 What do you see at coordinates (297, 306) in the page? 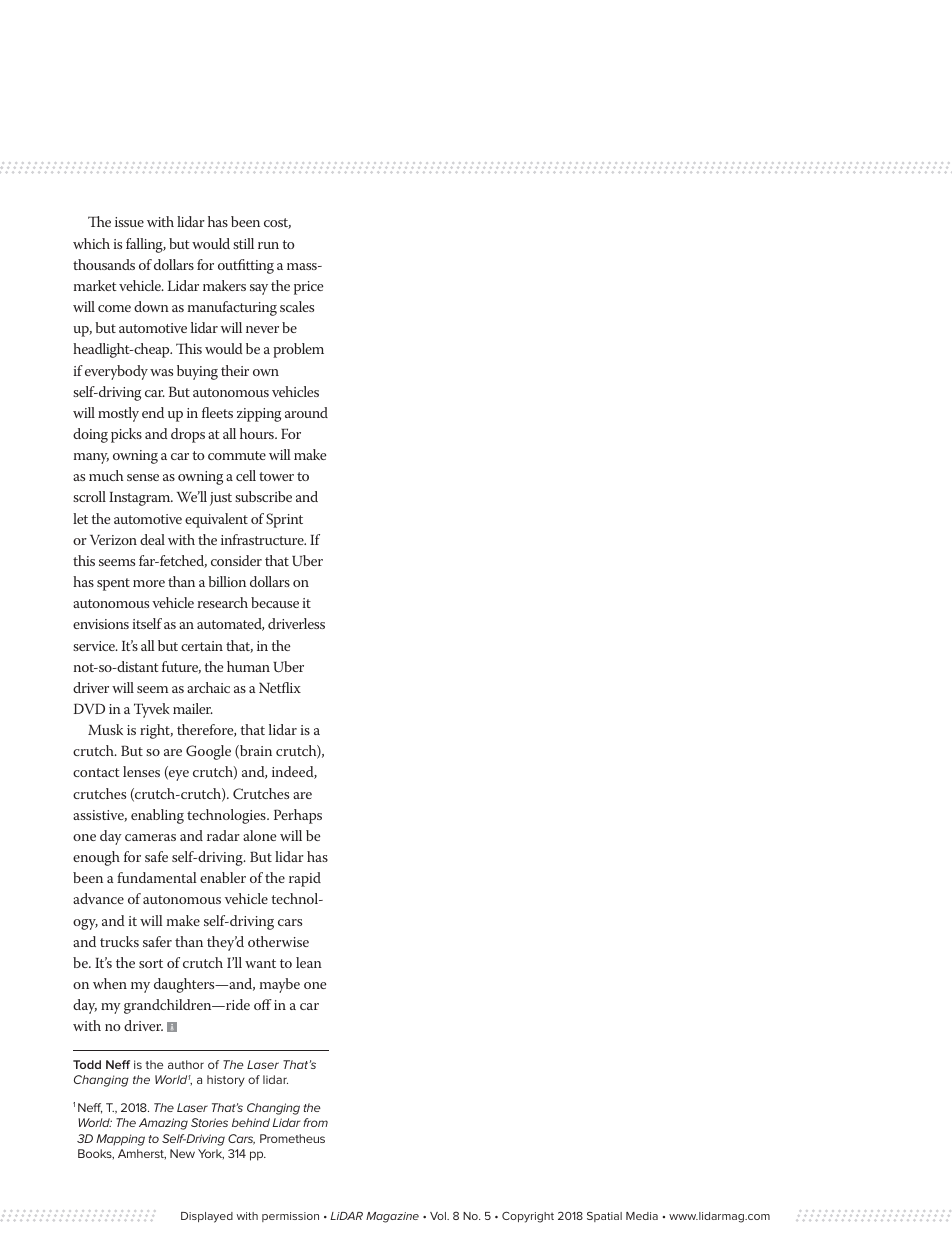
I see `scales` at bounding box center [297, 306].
